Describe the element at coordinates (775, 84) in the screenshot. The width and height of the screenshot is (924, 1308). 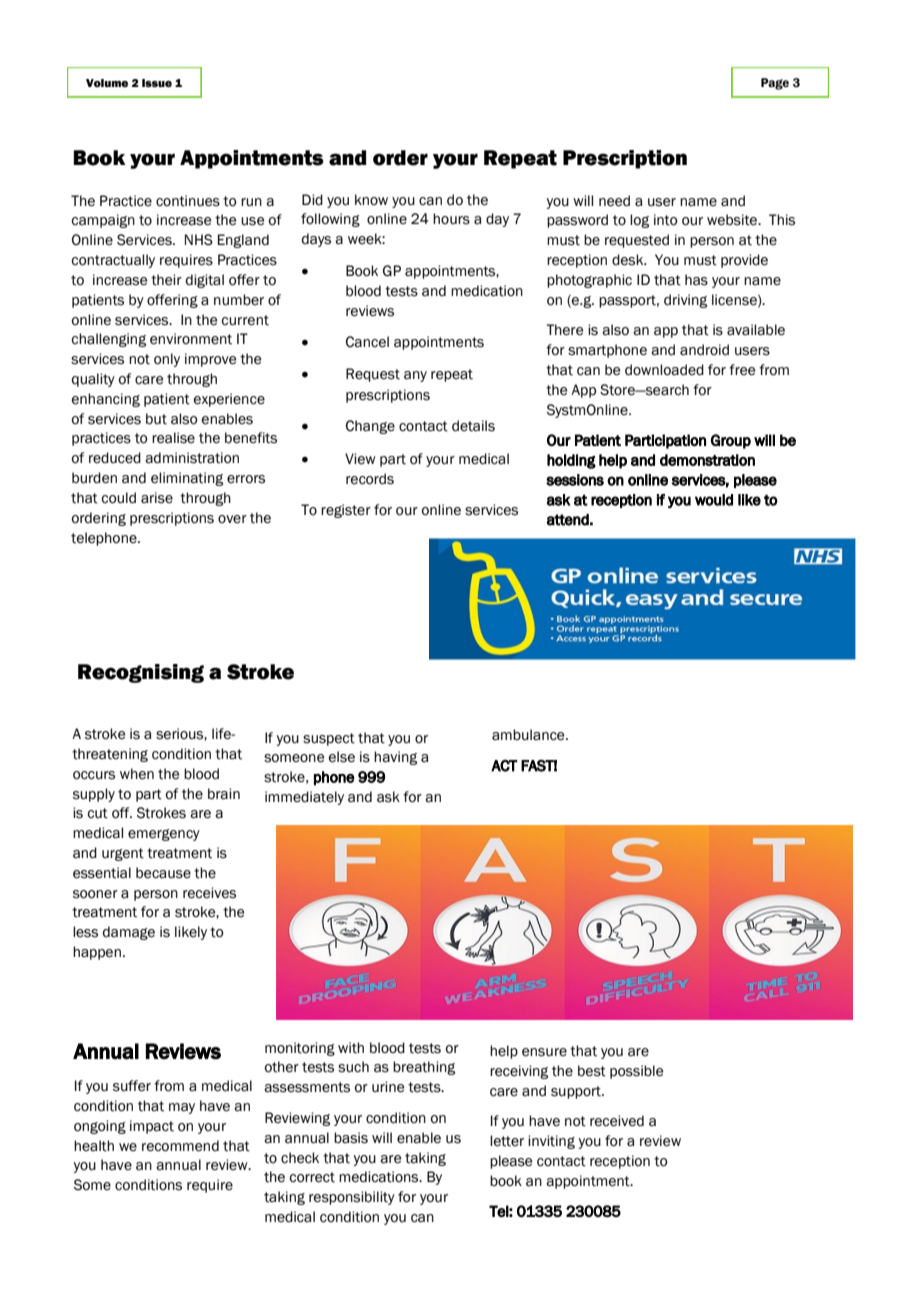
I see `Page` at that location.
